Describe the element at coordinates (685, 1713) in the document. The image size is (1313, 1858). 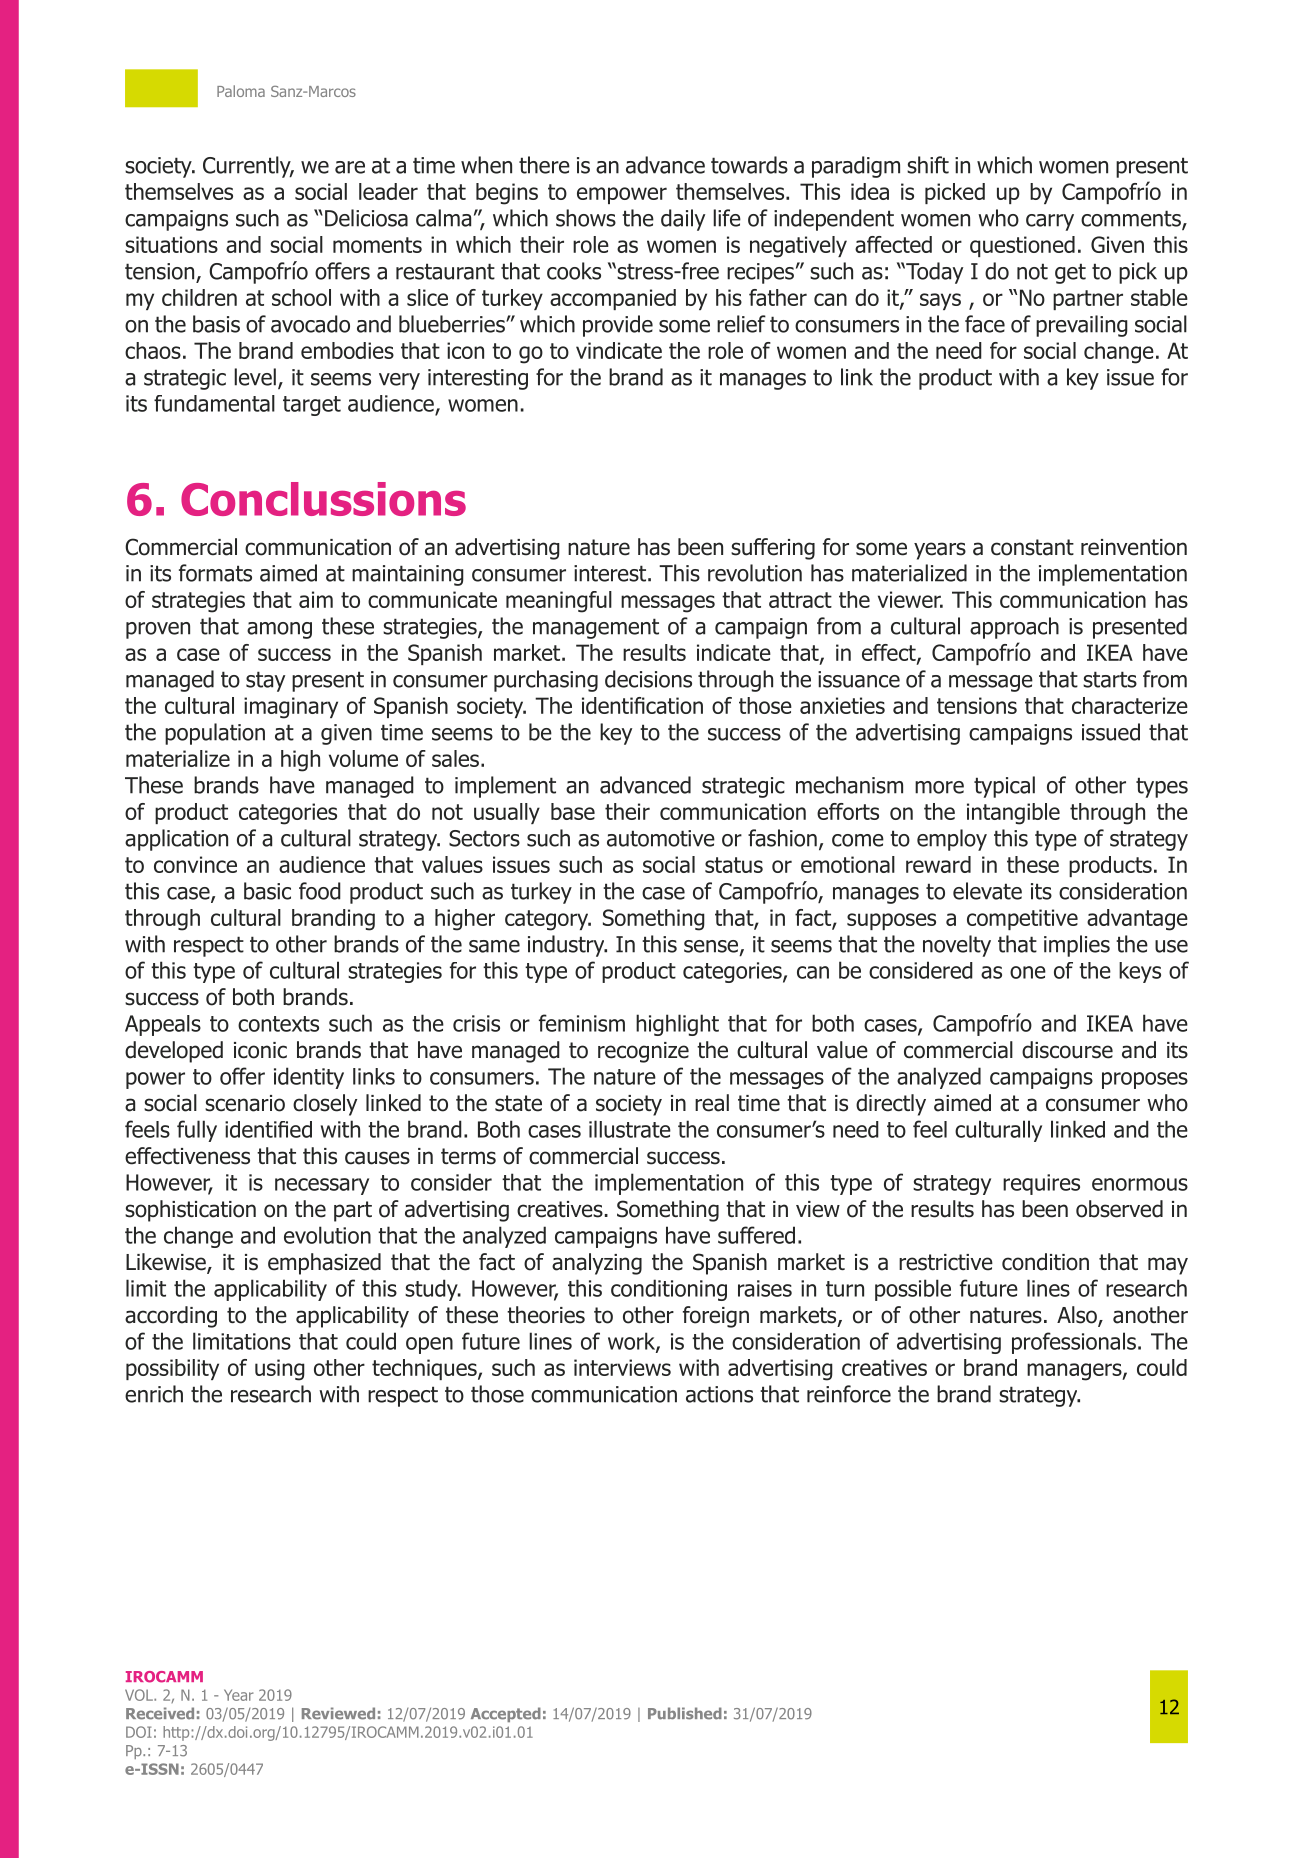
I see `Published` at that location.
